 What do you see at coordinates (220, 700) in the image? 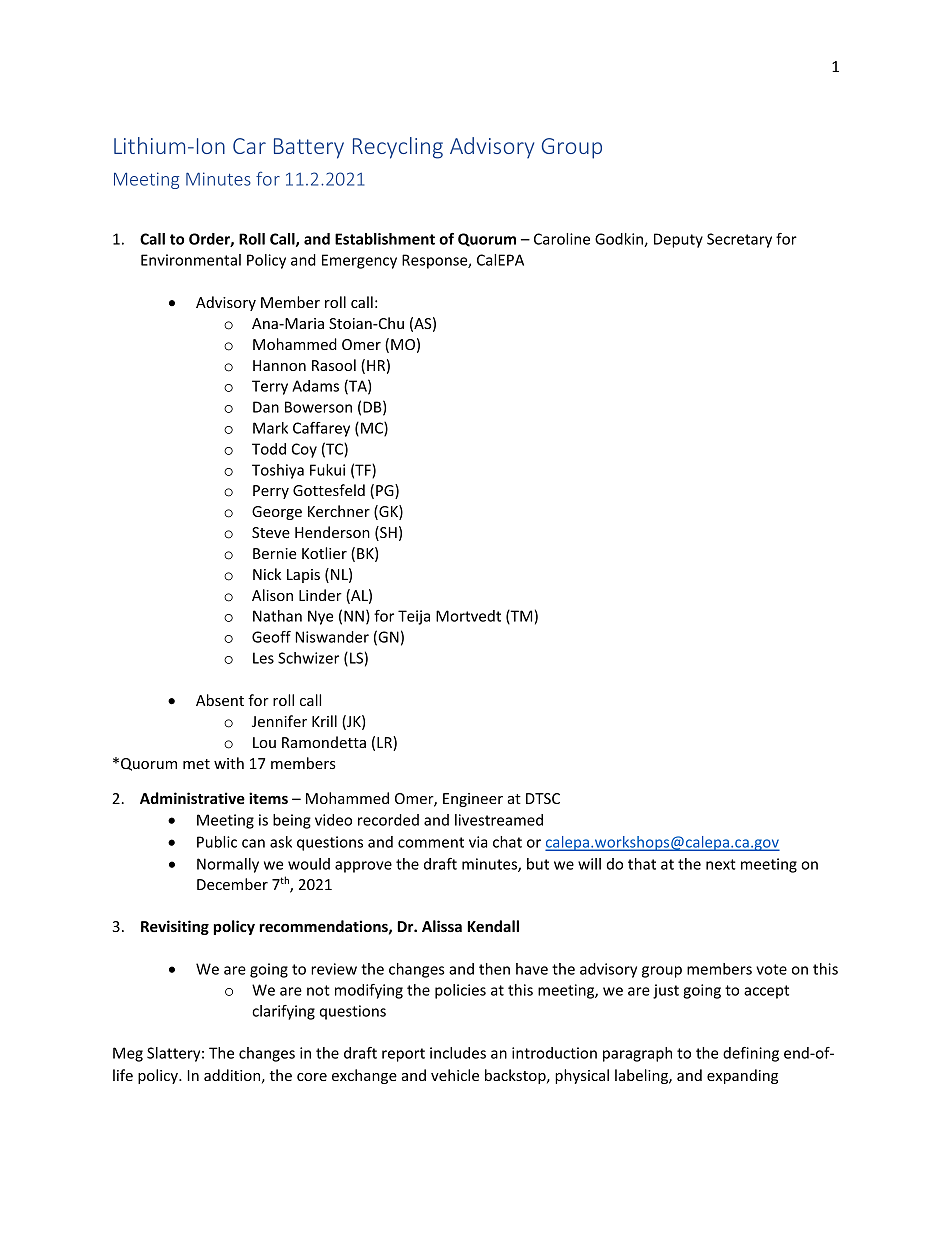
I see `Absent` at bounding box center [220, 700].
